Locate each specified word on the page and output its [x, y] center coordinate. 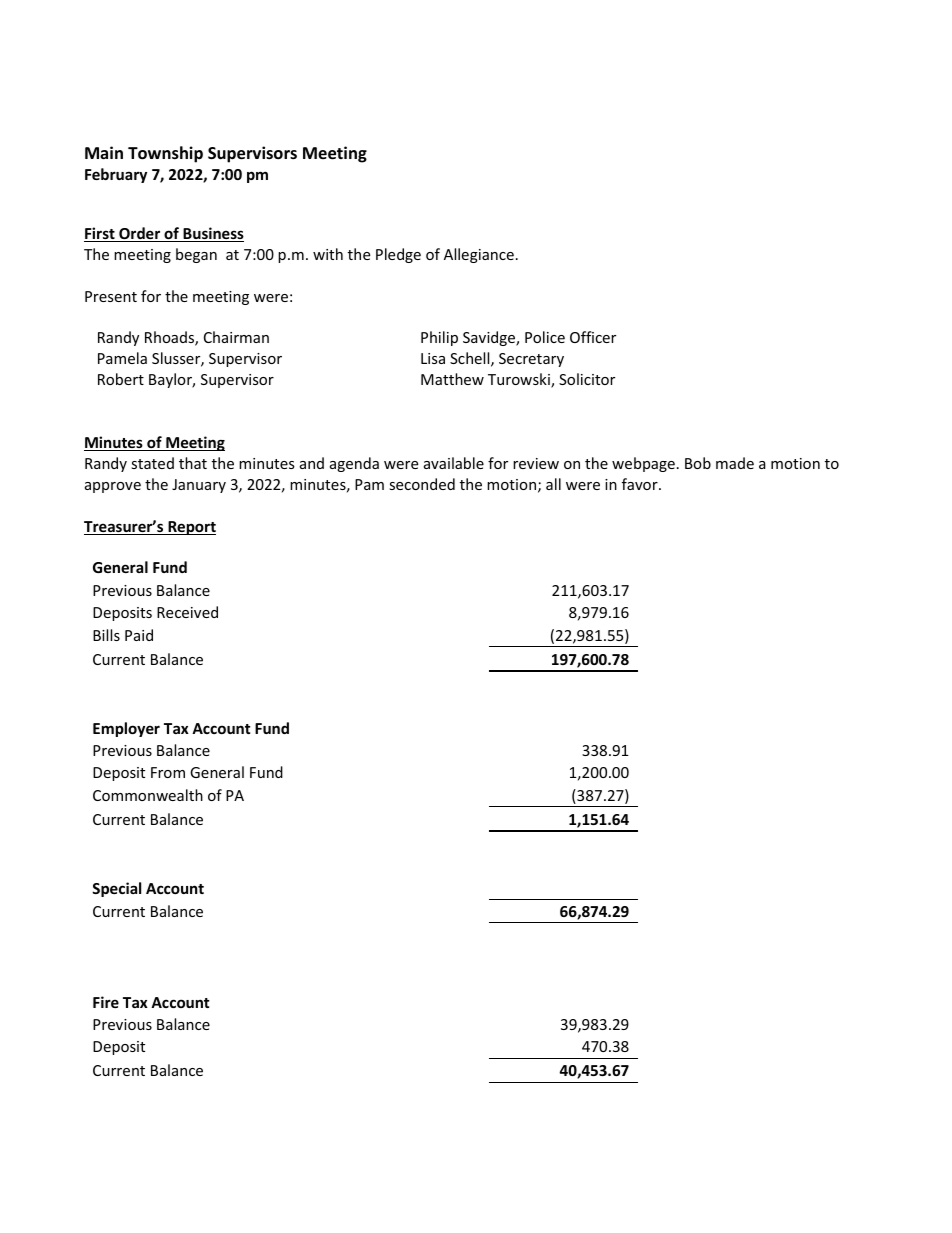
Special [116, 889]
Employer [126, 729]
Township [165, 154]
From [168, 772]
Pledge [398, 255]
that [193, 463]
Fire [106, 1002]
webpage [643, 464]
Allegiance [479, 255]
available [454, 463]
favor [641, 484]
